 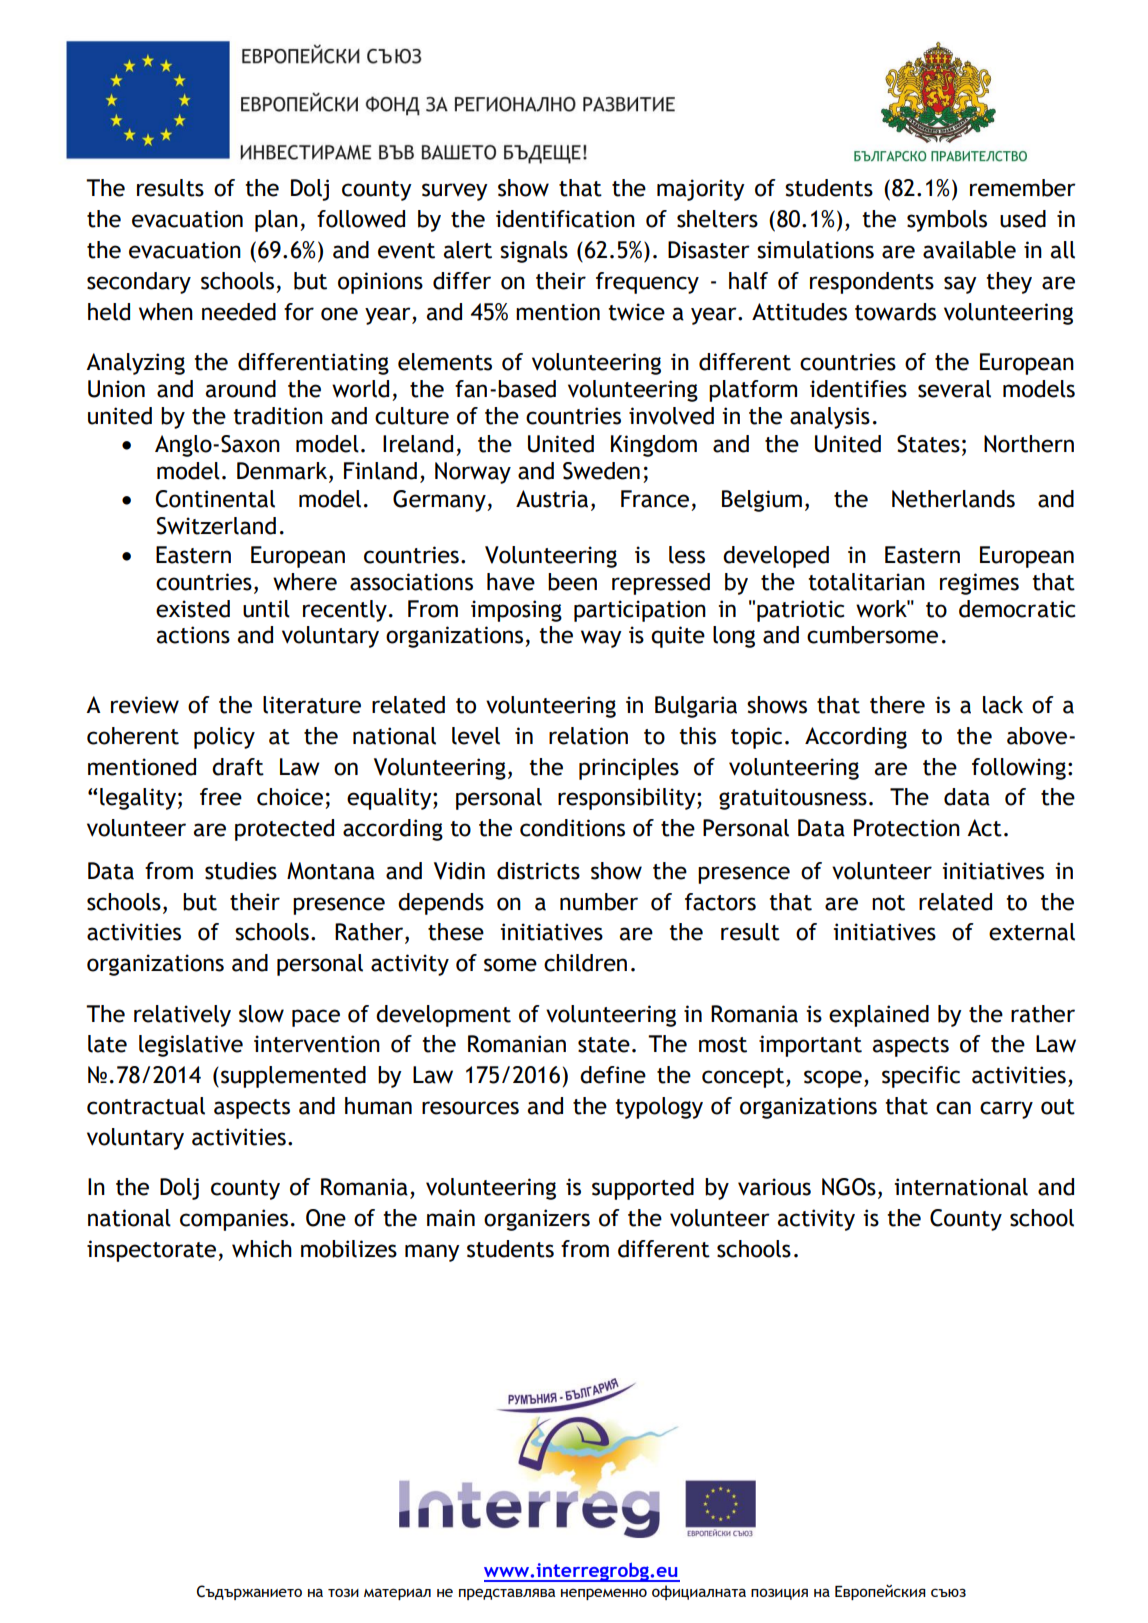 I want to click on identification, so click(x=565, y=219).
